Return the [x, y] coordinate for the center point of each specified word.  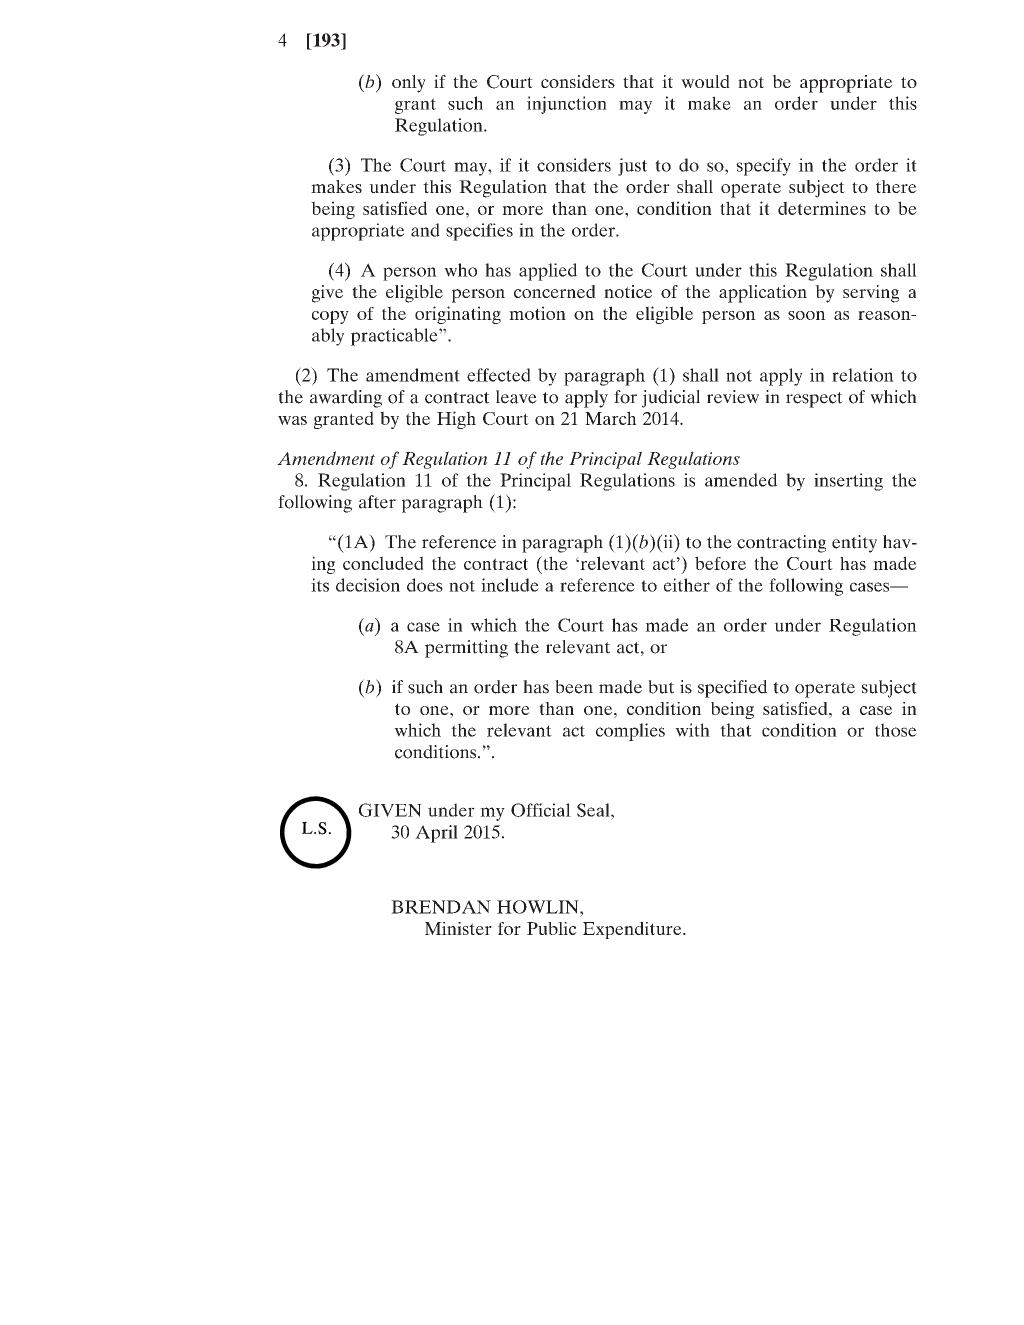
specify [763, 167]
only [409, 84]
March [611, 418]
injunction [567, 105]
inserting [848, 482]
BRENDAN [441, 907]
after [377, 502]
